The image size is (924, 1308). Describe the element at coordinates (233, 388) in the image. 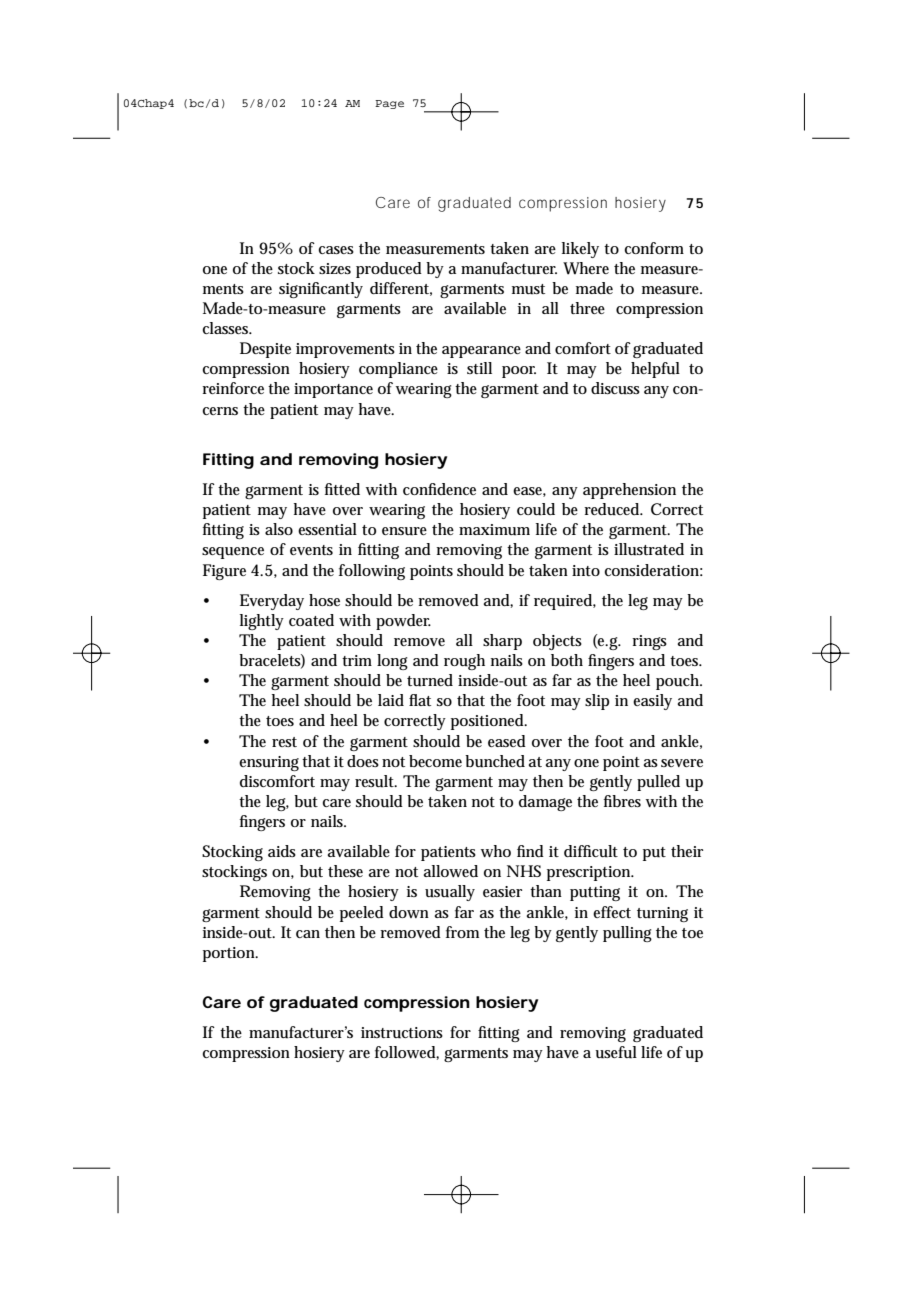

I see `reinforce` at that location.
